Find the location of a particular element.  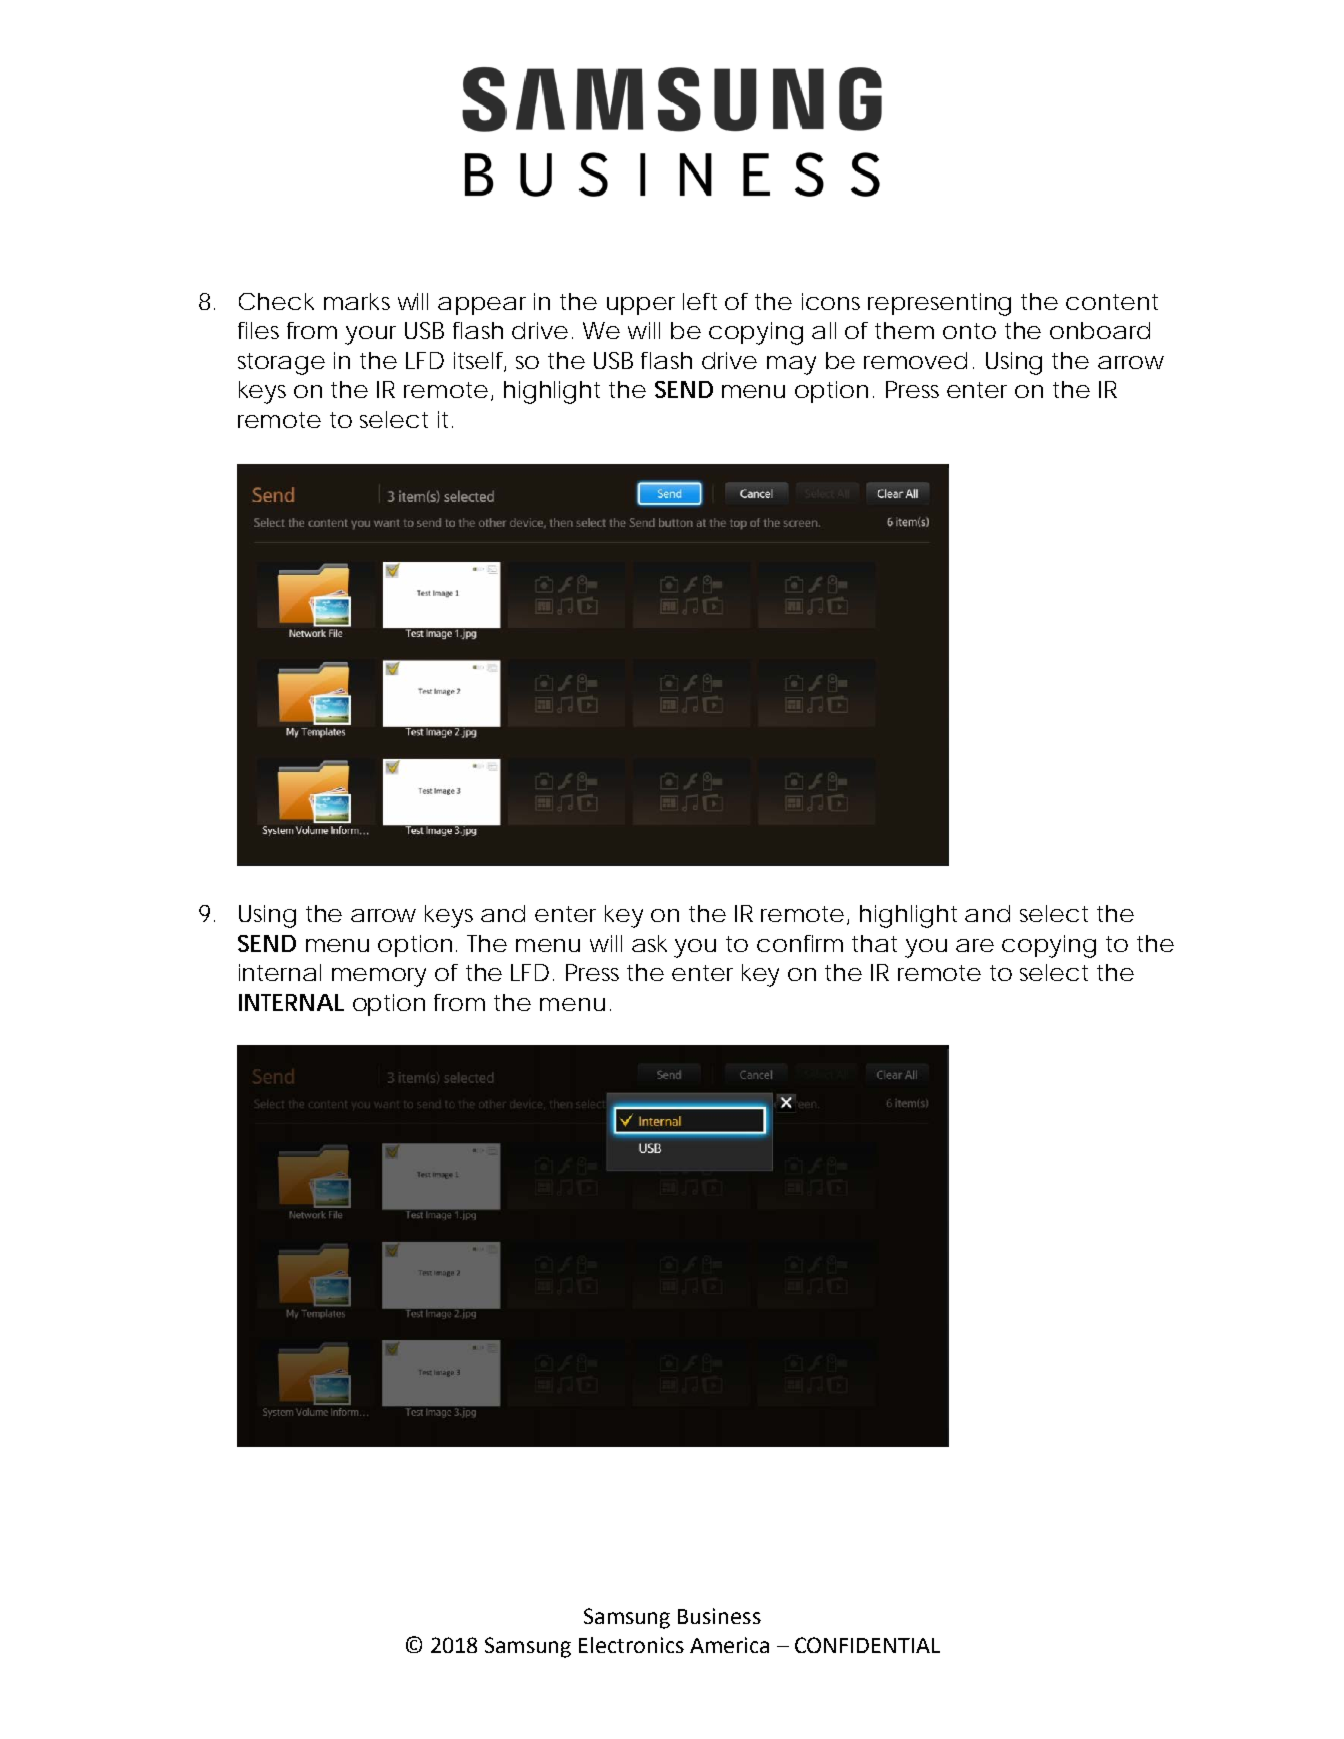

onto is located at coordinates (969, 331).
